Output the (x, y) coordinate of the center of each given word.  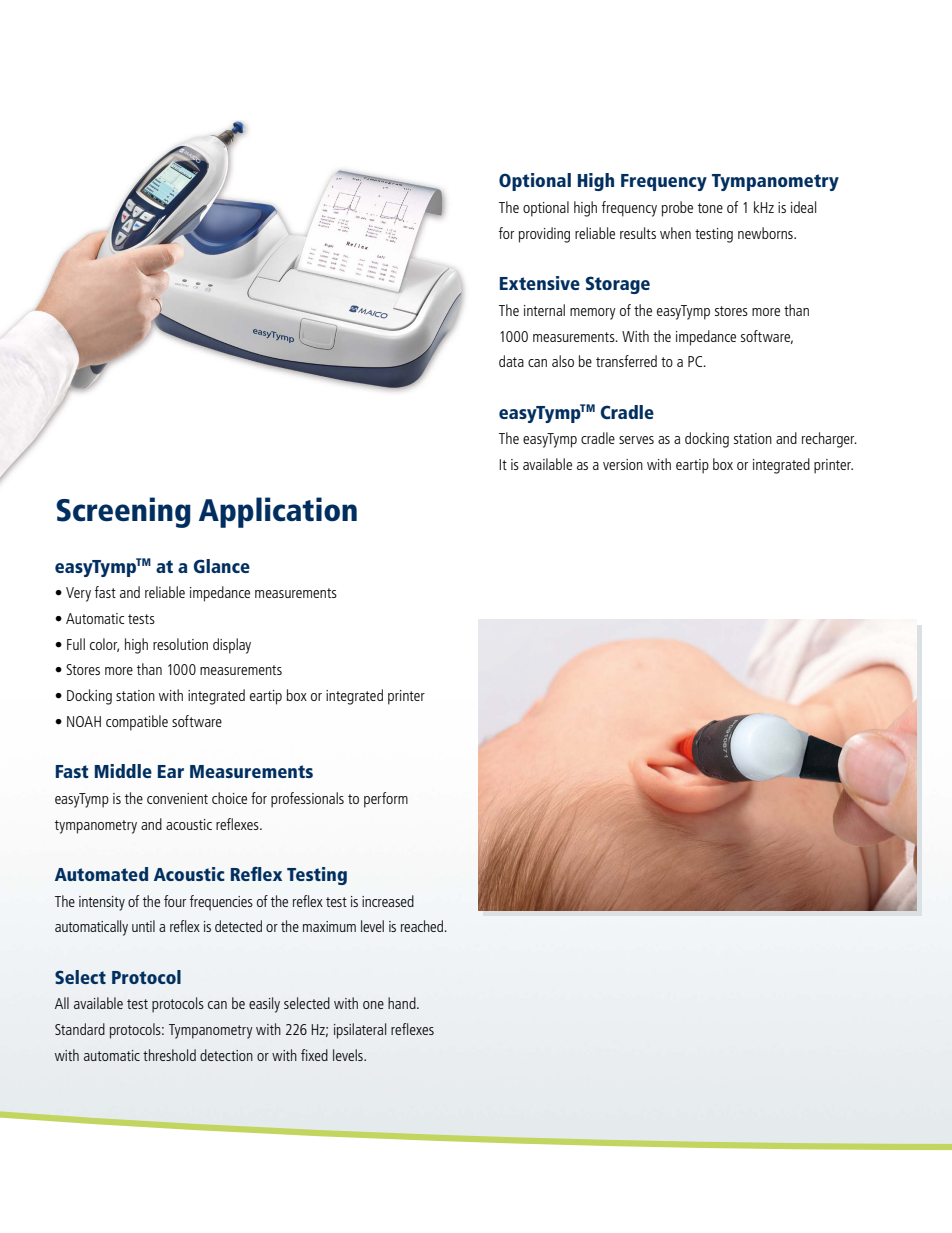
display (232, 646)
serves (636, 440)
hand (403, 1003)
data (511, 361)
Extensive (540, 283)
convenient (177, 798)
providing (544, 235)
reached (422, 926)
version (623, 464)
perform (386, 800)
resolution (180, 644)
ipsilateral (360, 1031)
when (675, 233)
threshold (169, 1055)
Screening (123, 512)
